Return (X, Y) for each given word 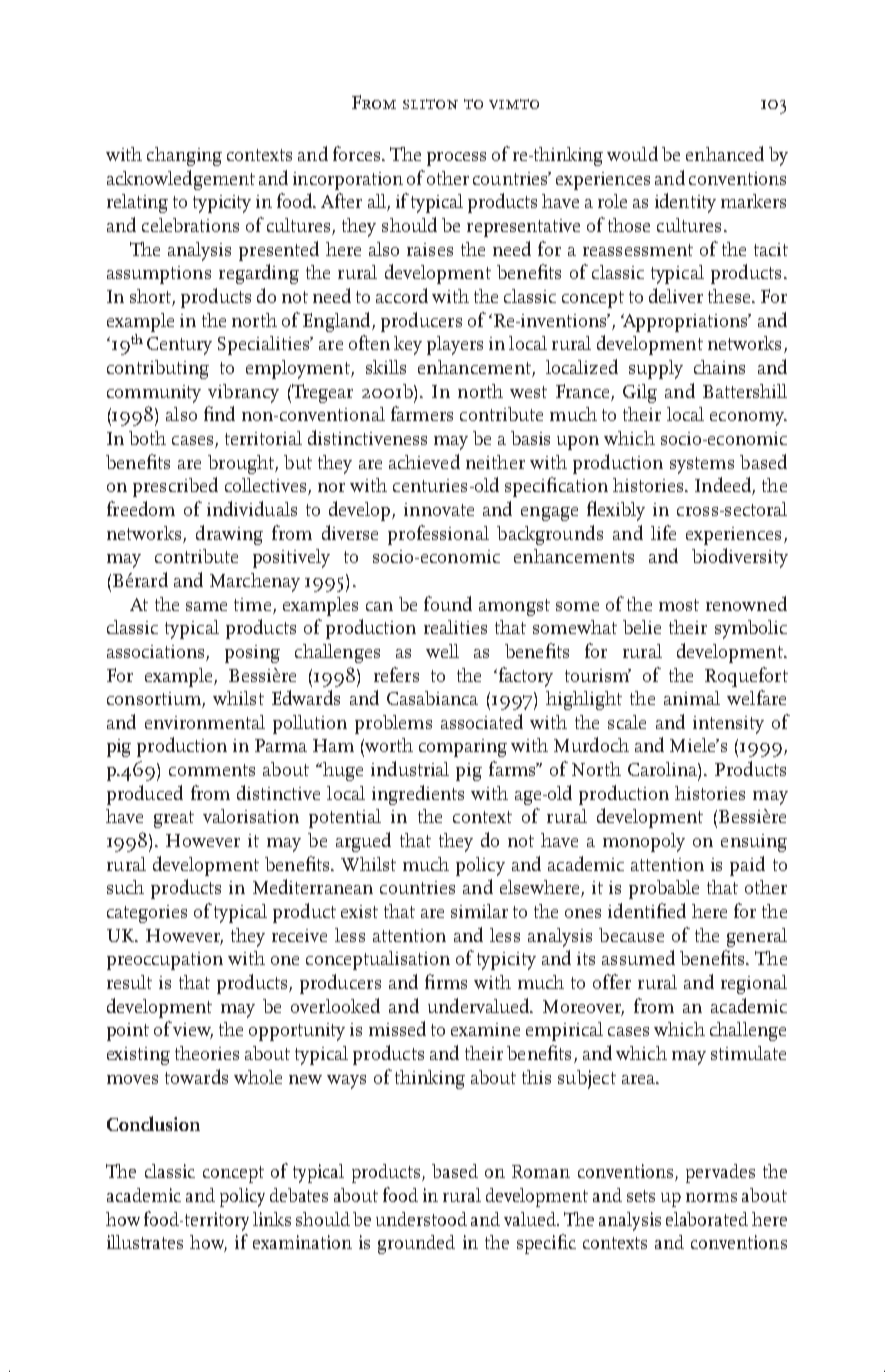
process (456, 159)
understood (421, 1219)
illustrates (145, 1242)
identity (685, 203)
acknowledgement (181, 180)
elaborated (707, 1219)
